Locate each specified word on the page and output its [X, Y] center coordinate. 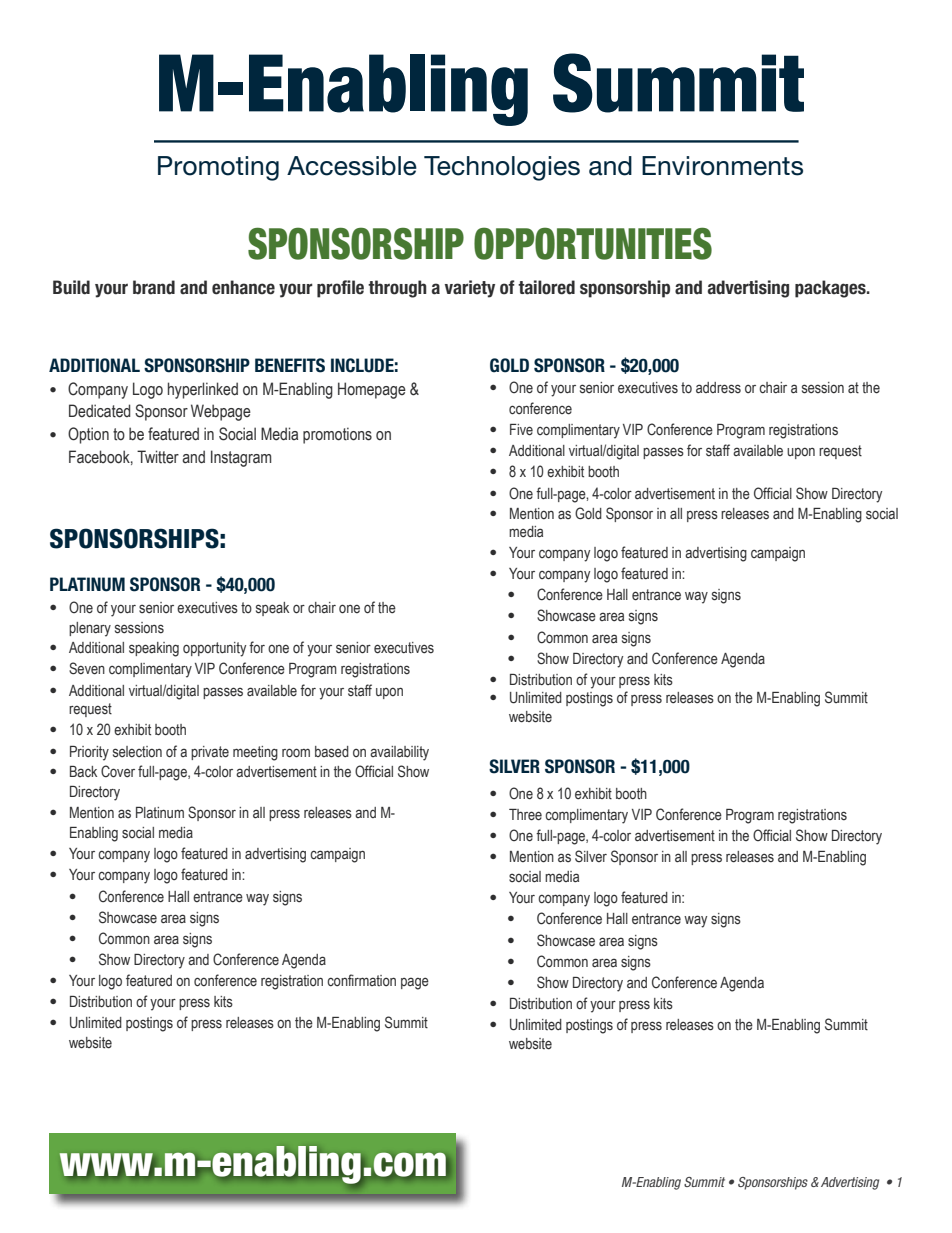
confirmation [361, 980]
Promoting [218, 168]
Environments [722, 166]
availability [399, 753]
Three [525, 815]
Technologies [502, 168]
